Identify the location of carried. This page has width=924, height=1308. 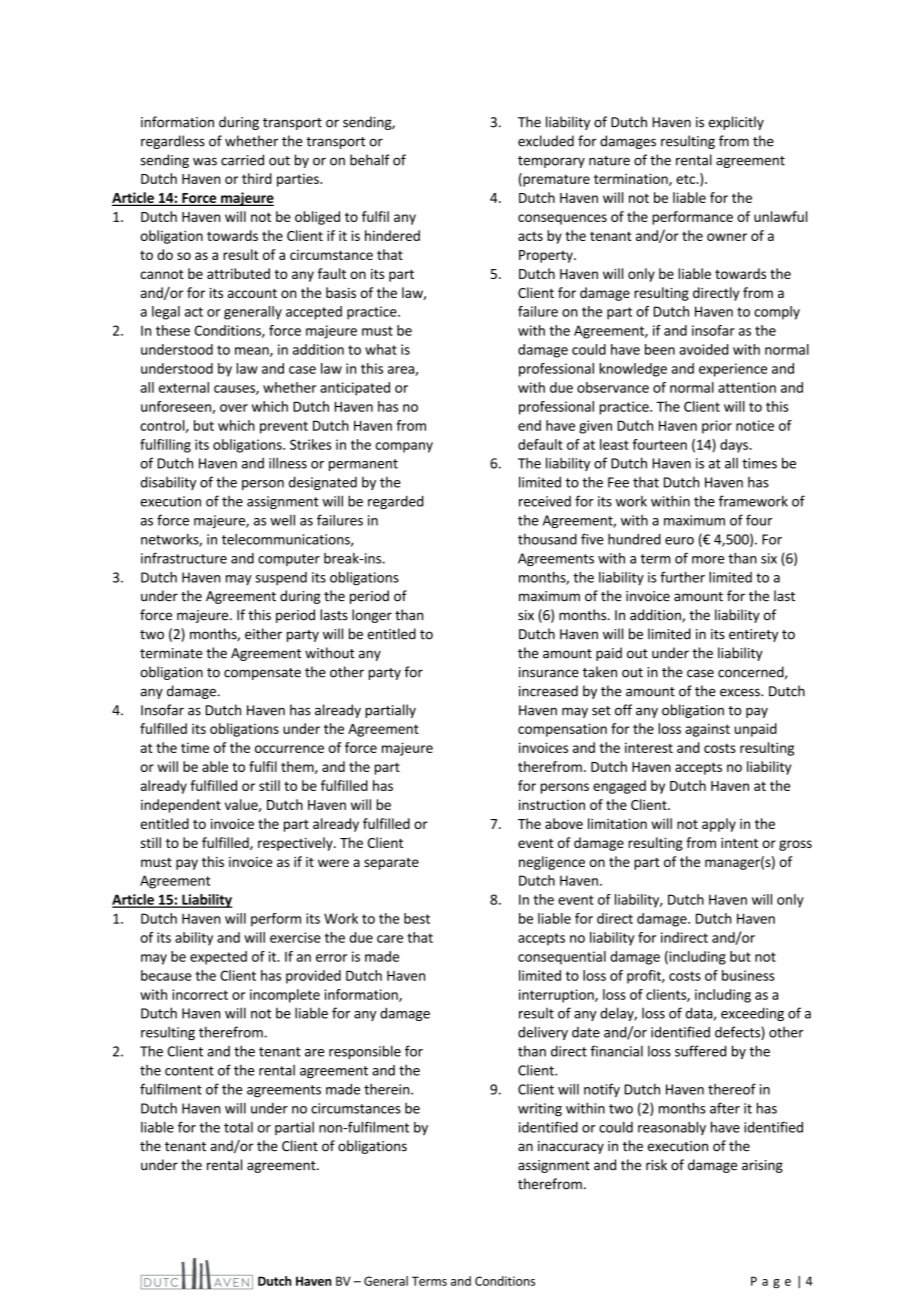
(242, 160).
